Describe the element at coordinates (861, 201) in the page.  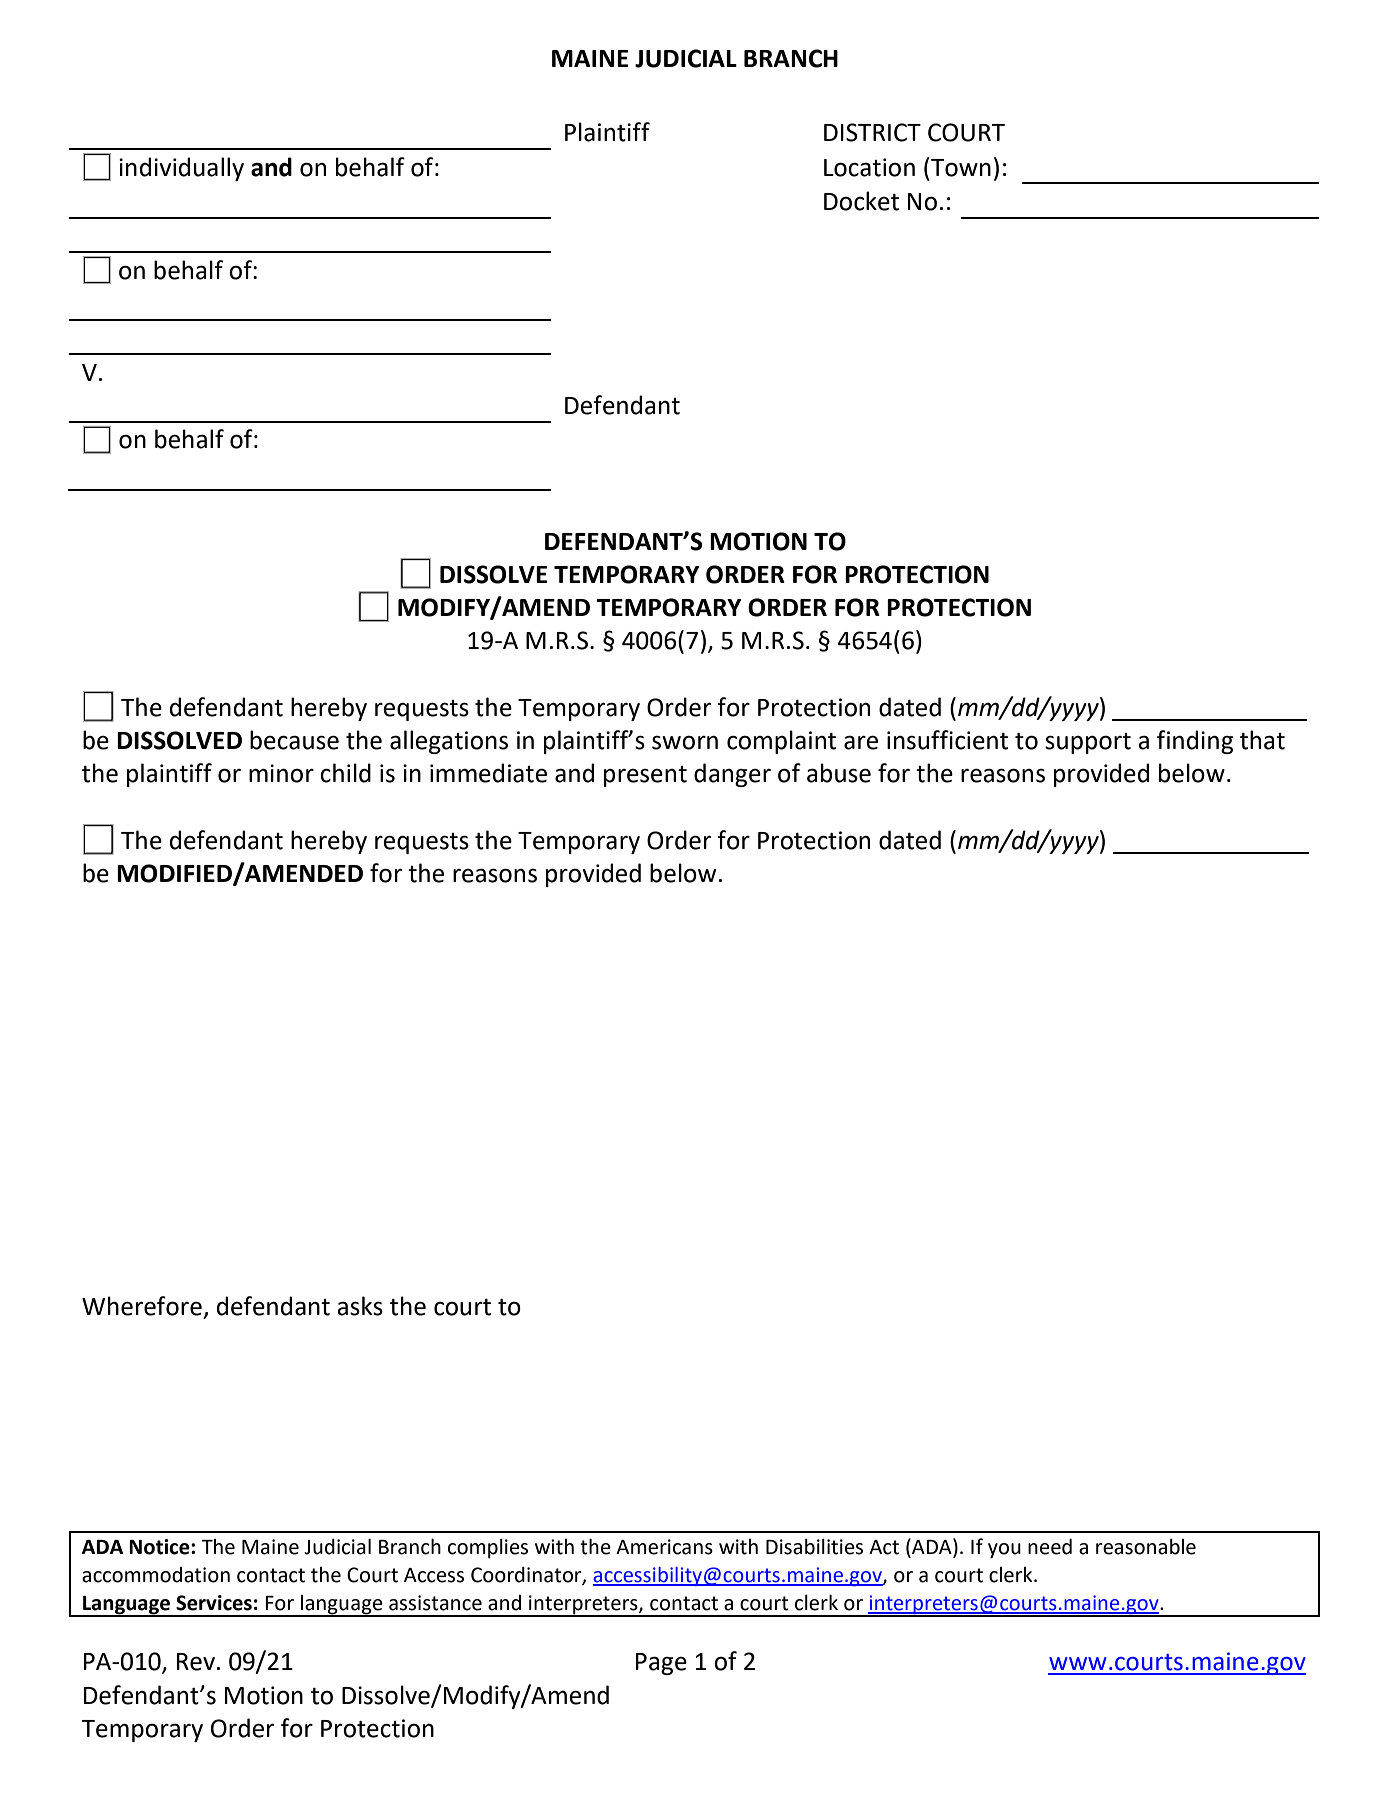
I see `Docket` at that location.
